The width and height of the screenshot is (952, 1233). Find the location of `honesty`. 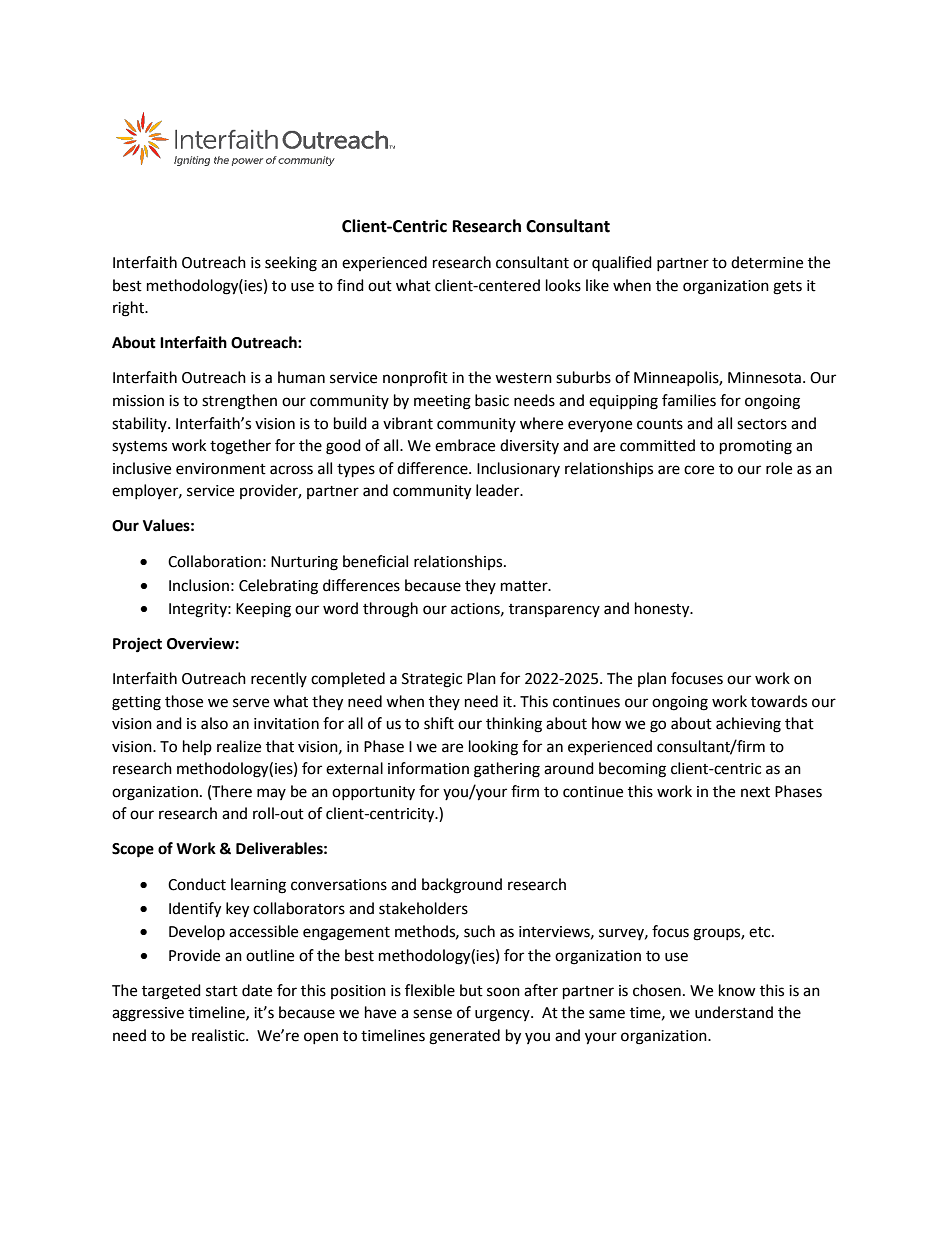

honesty is located at coordinates (663, 610).
